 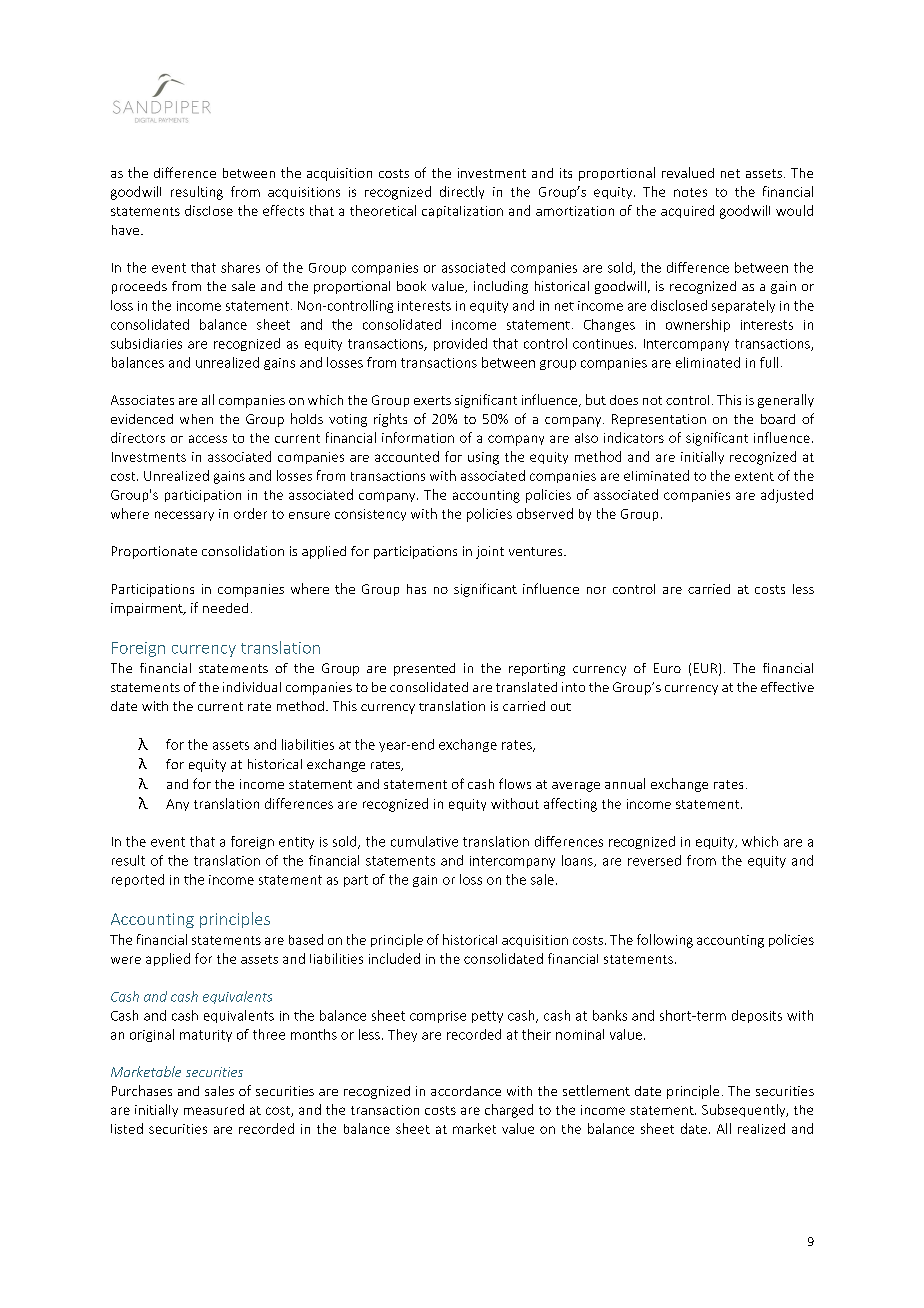 What do you see at coordinates (214, 1109) in the document?
I see `measured` at bounding box center [214, 1109].
